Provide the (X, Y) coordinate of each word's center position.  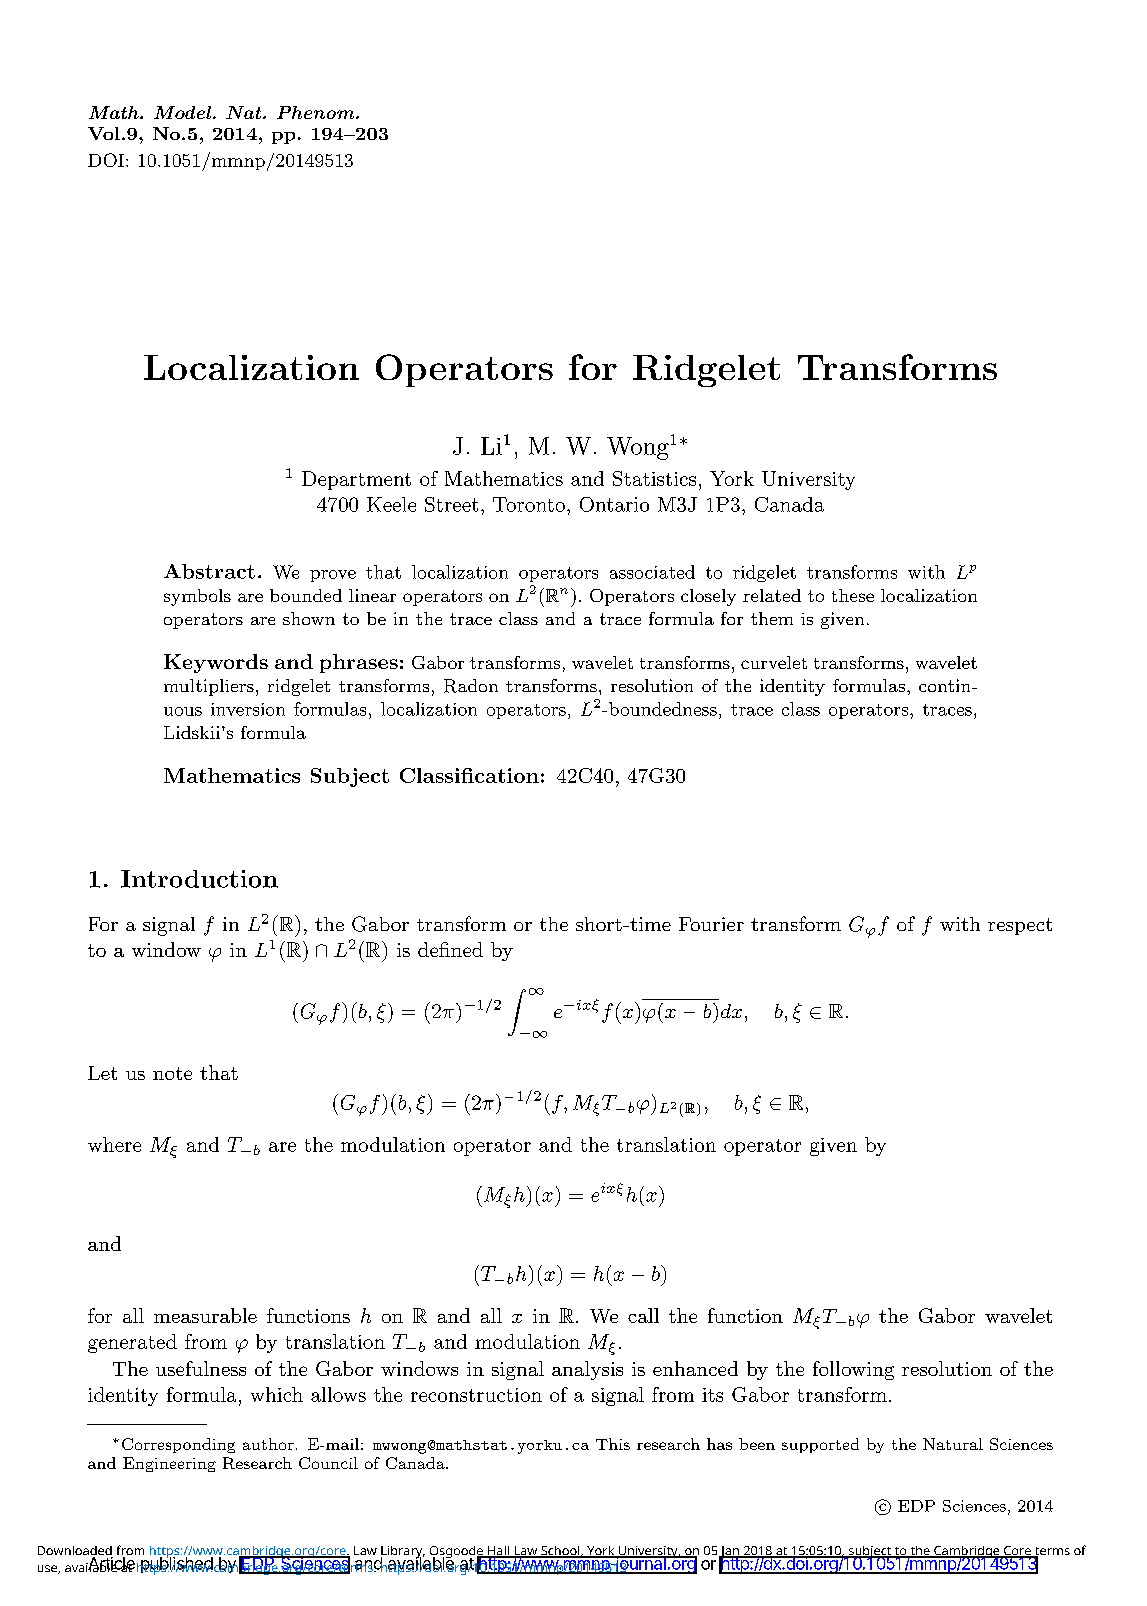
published (176, 1565)
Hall (498, 1552)
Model (184, 112)
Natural (953, 1444)
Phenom (317, 112)
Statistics (654, 478)
